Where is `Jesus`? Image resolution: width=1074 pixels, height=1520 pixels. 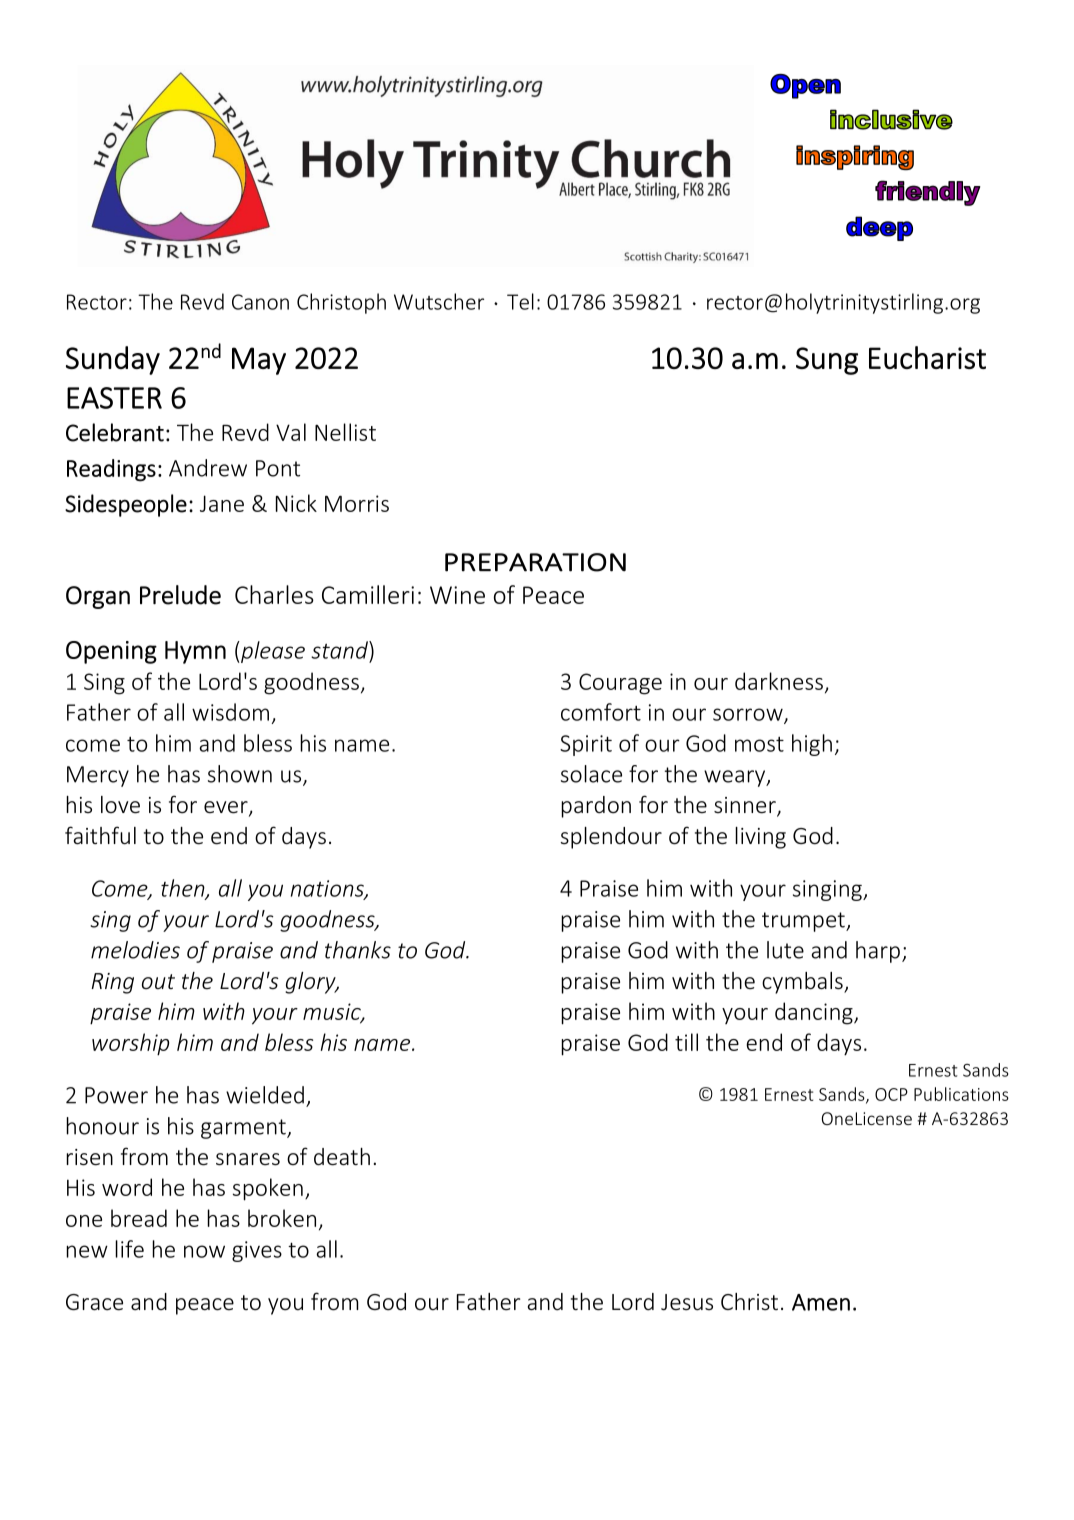 Jesus is located at coordinates (687, 1302).
